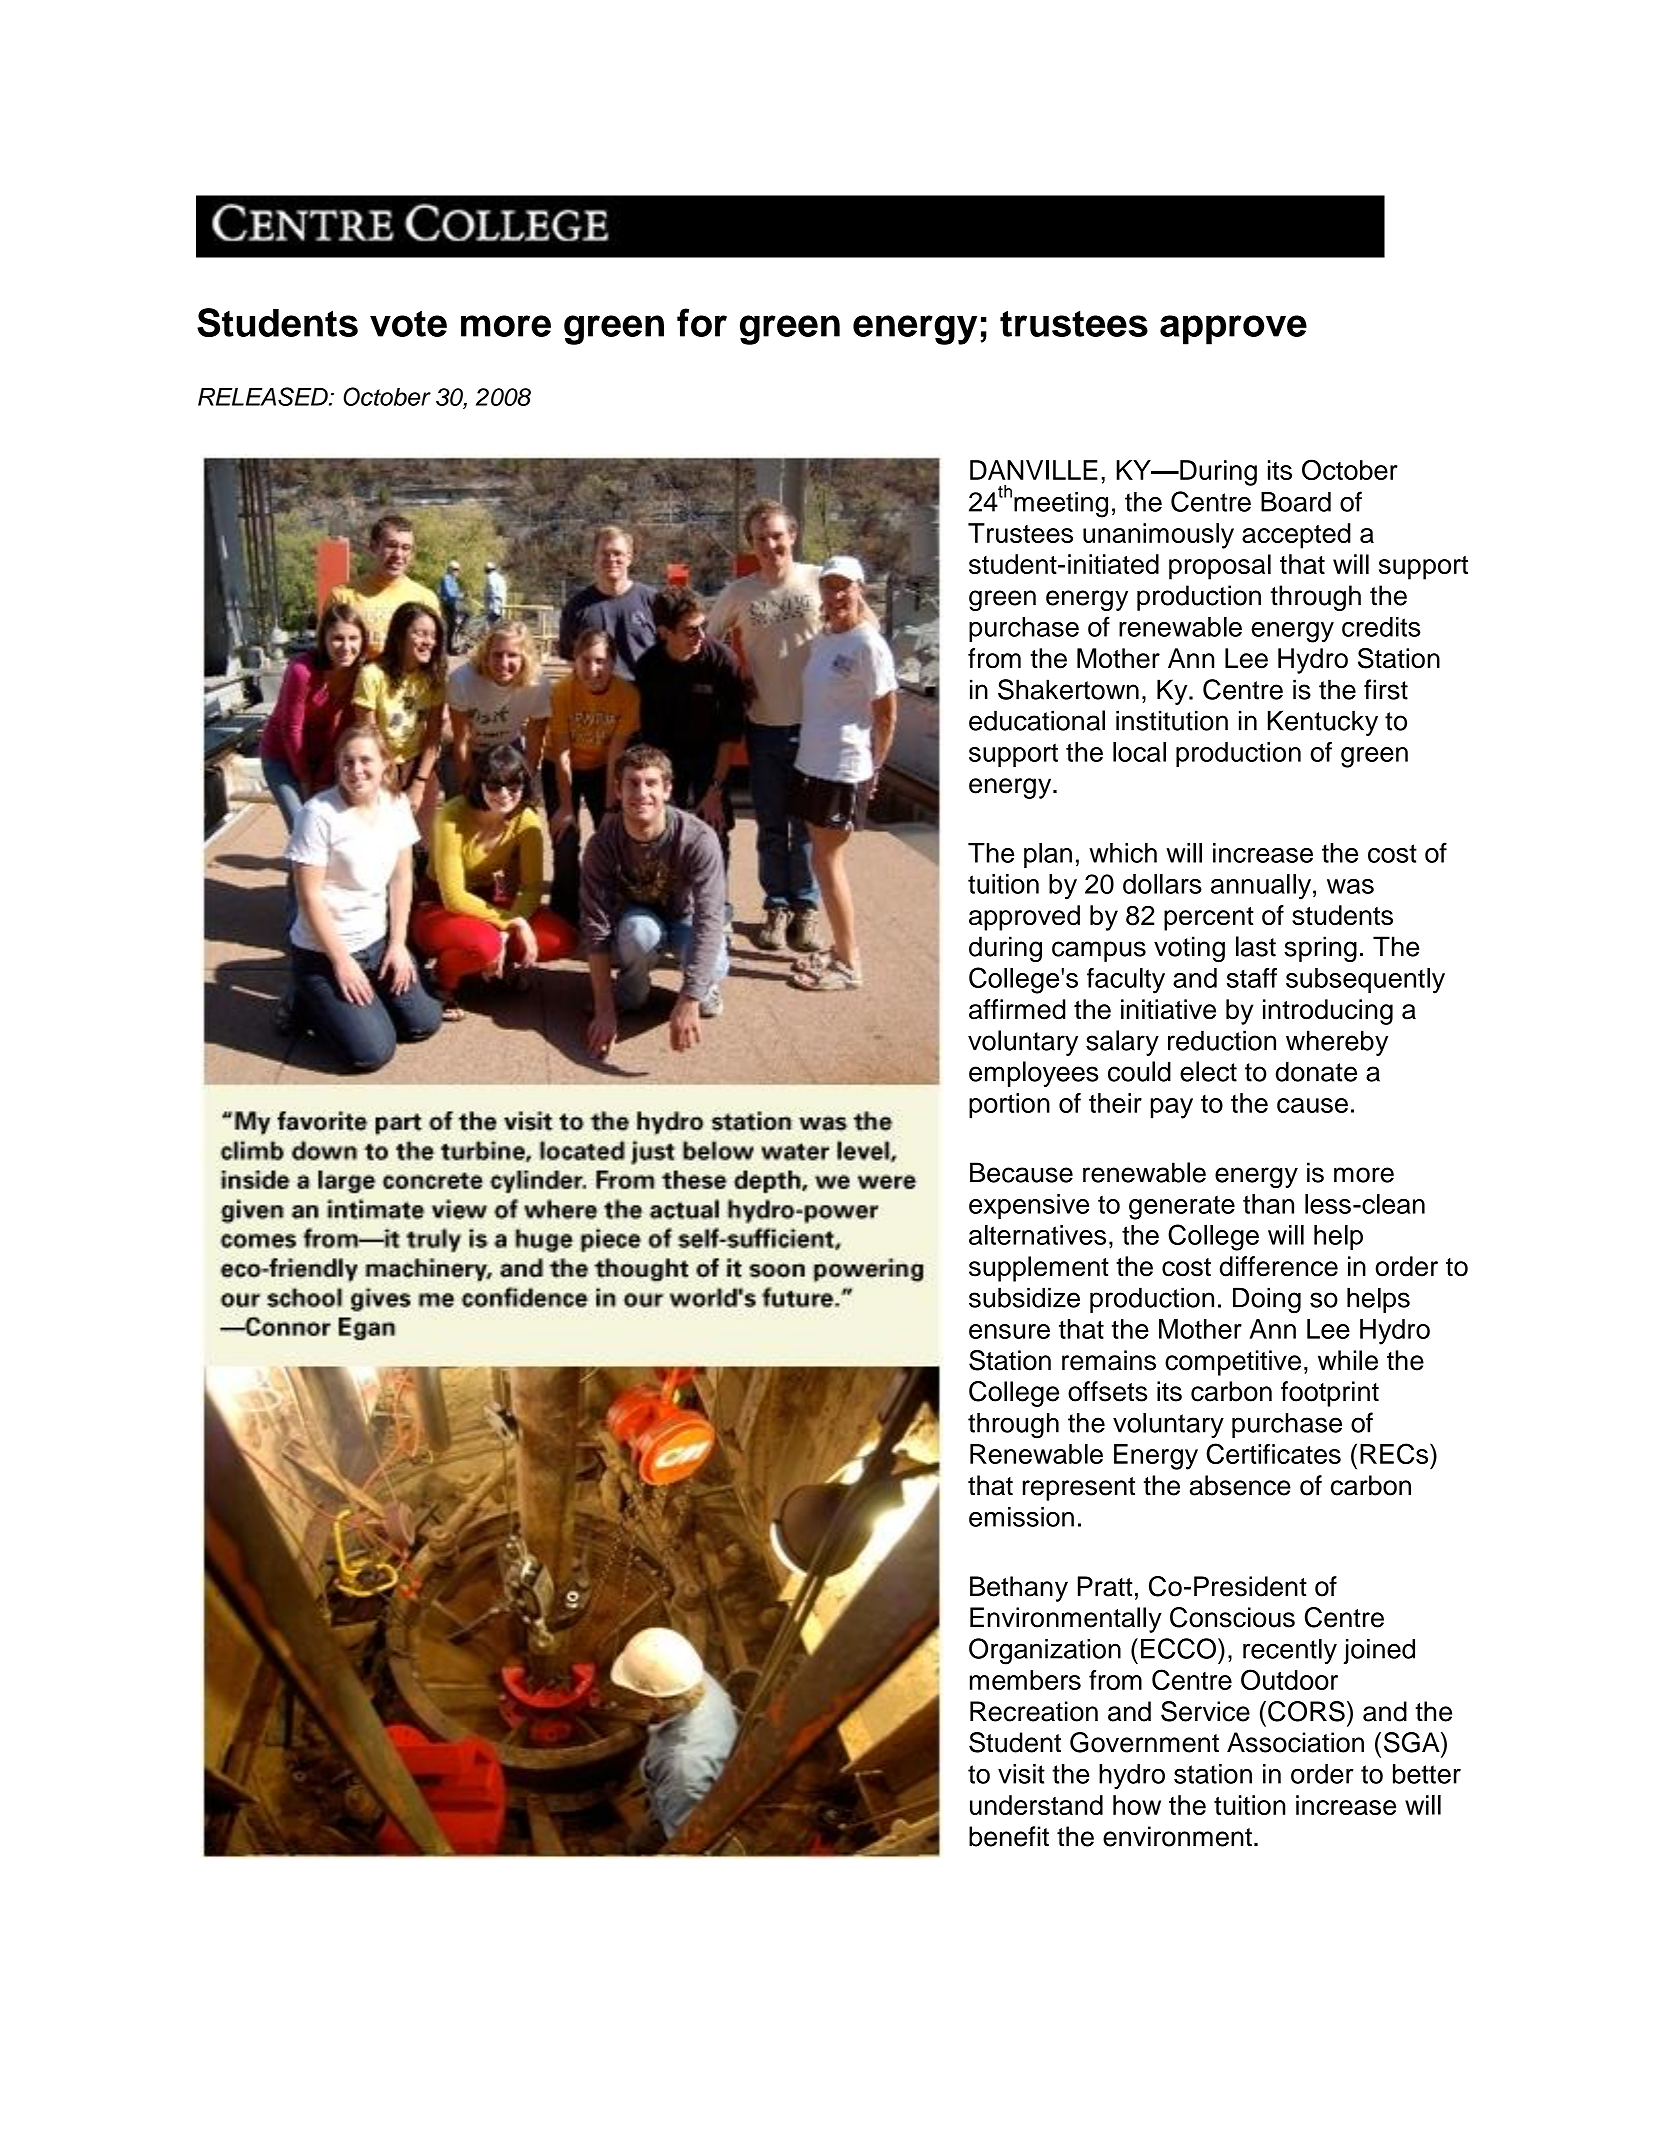  Describe the element at coordinates (1295, 1742) in the screenshot. I see `Association` at that location.
